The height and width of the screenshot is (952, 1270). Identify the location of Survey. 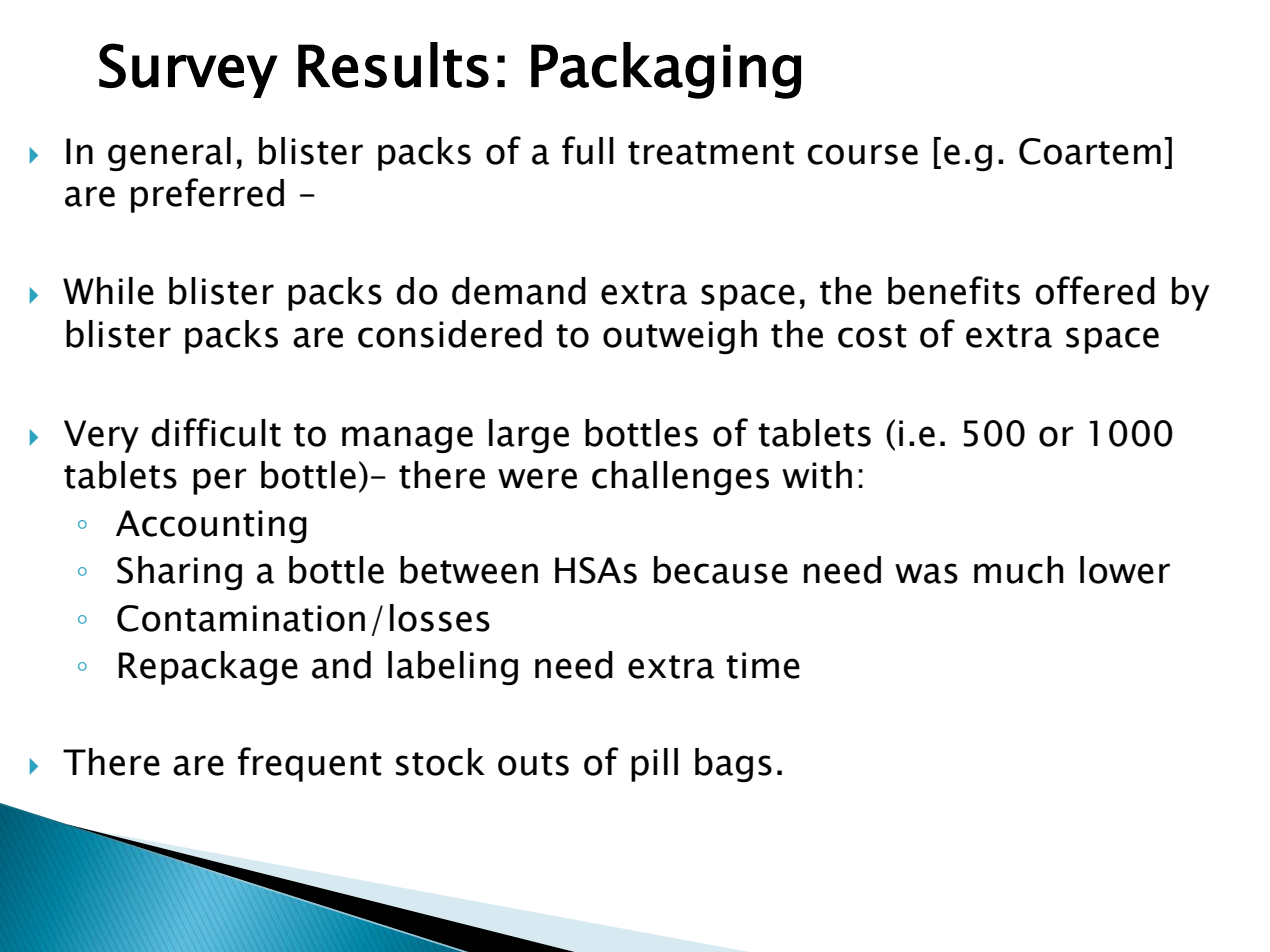
(188, 70).
